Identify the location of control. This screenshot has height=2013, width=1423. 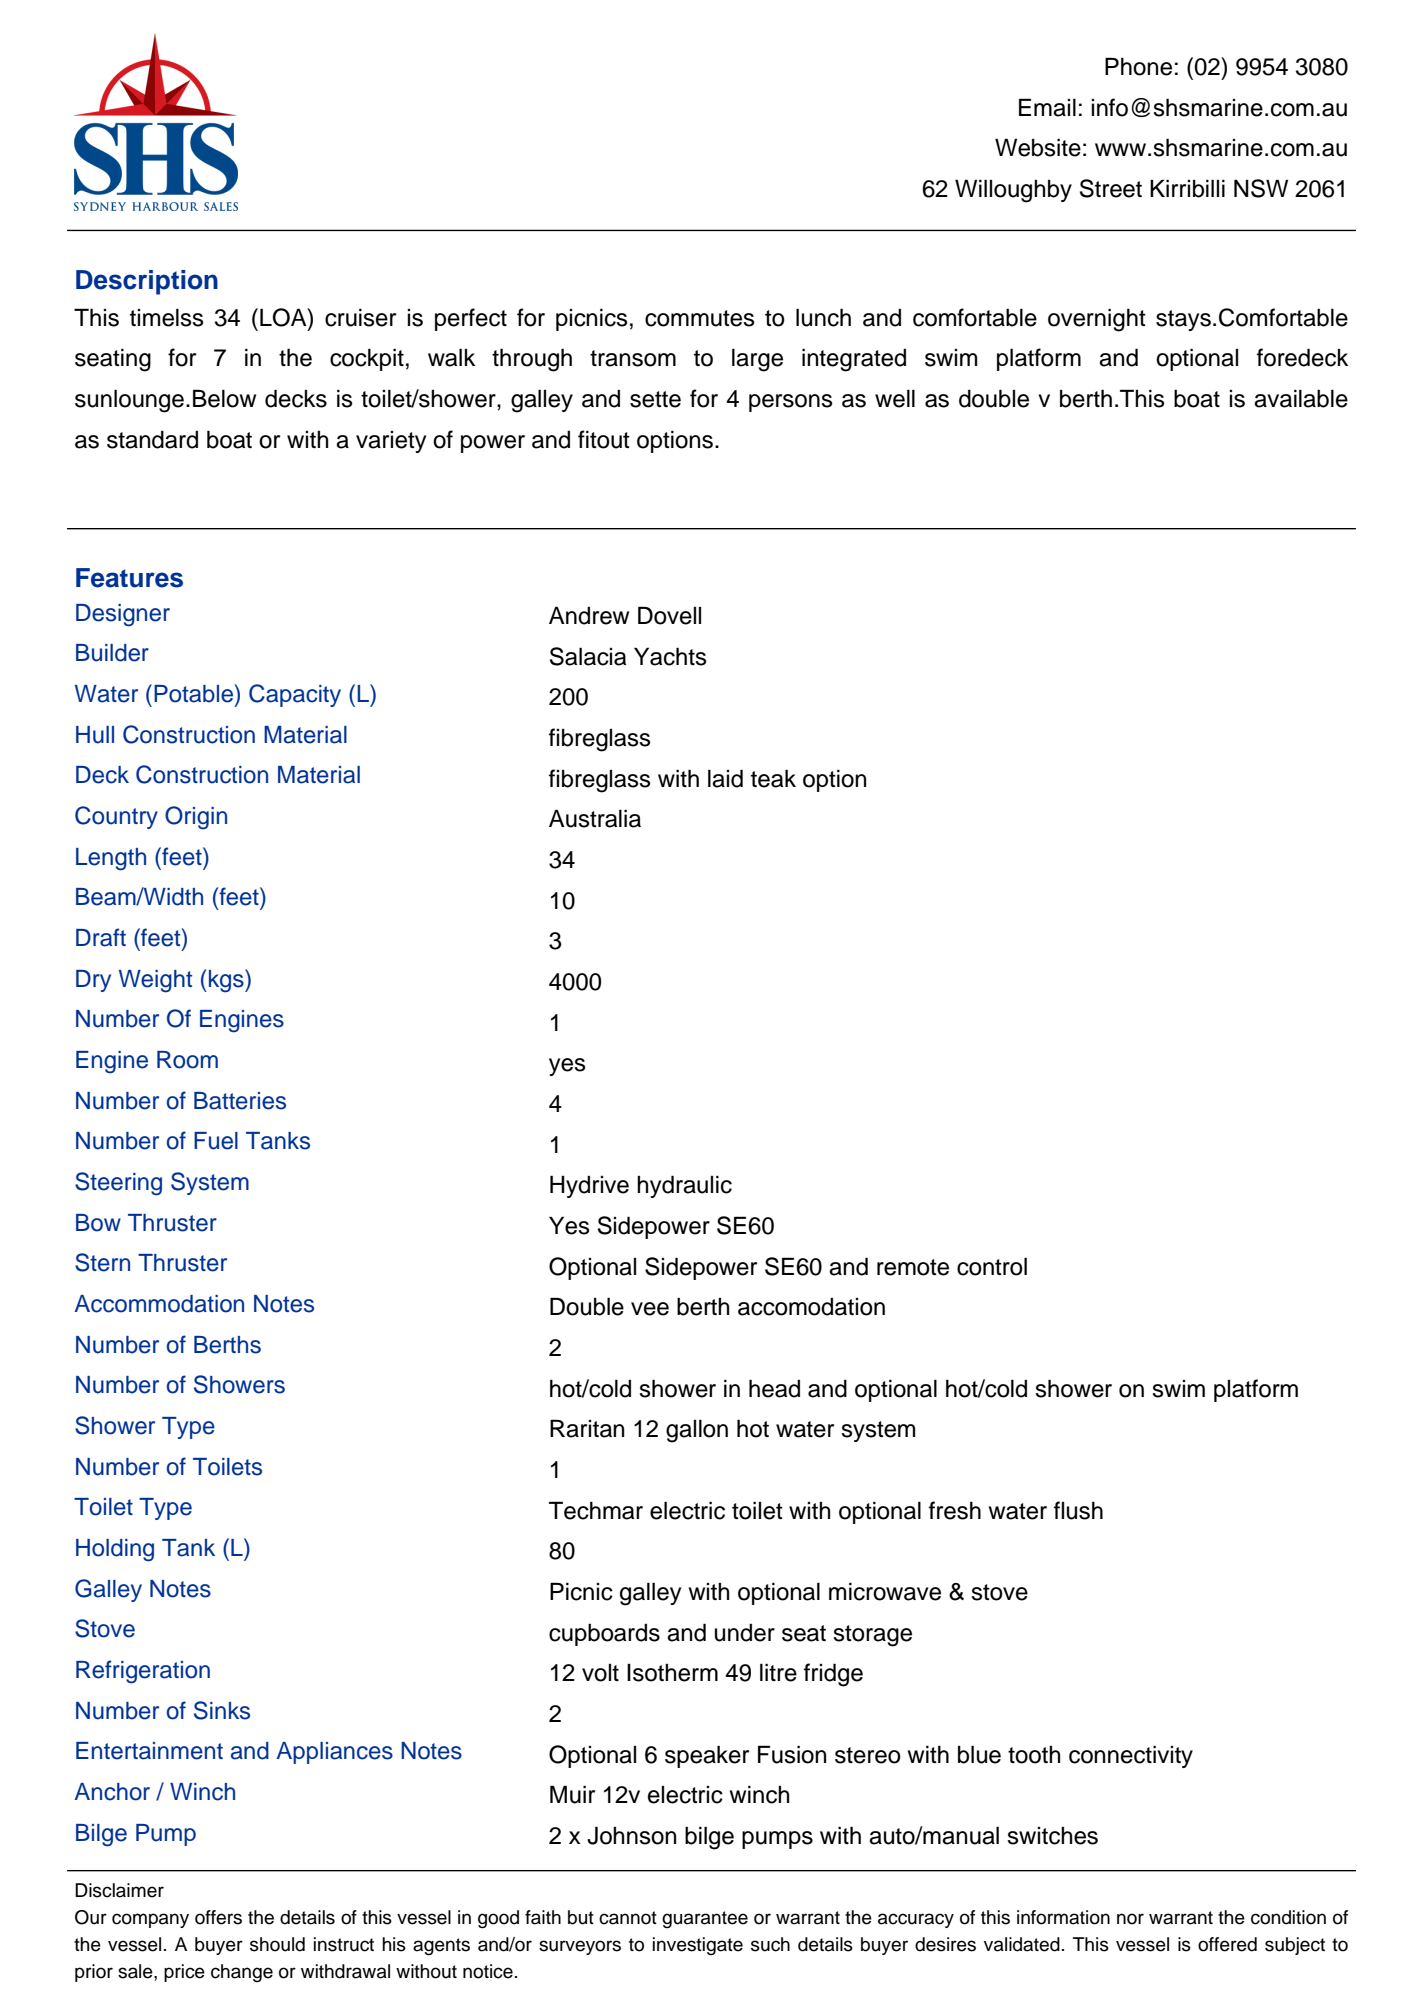
(992, 1266).
